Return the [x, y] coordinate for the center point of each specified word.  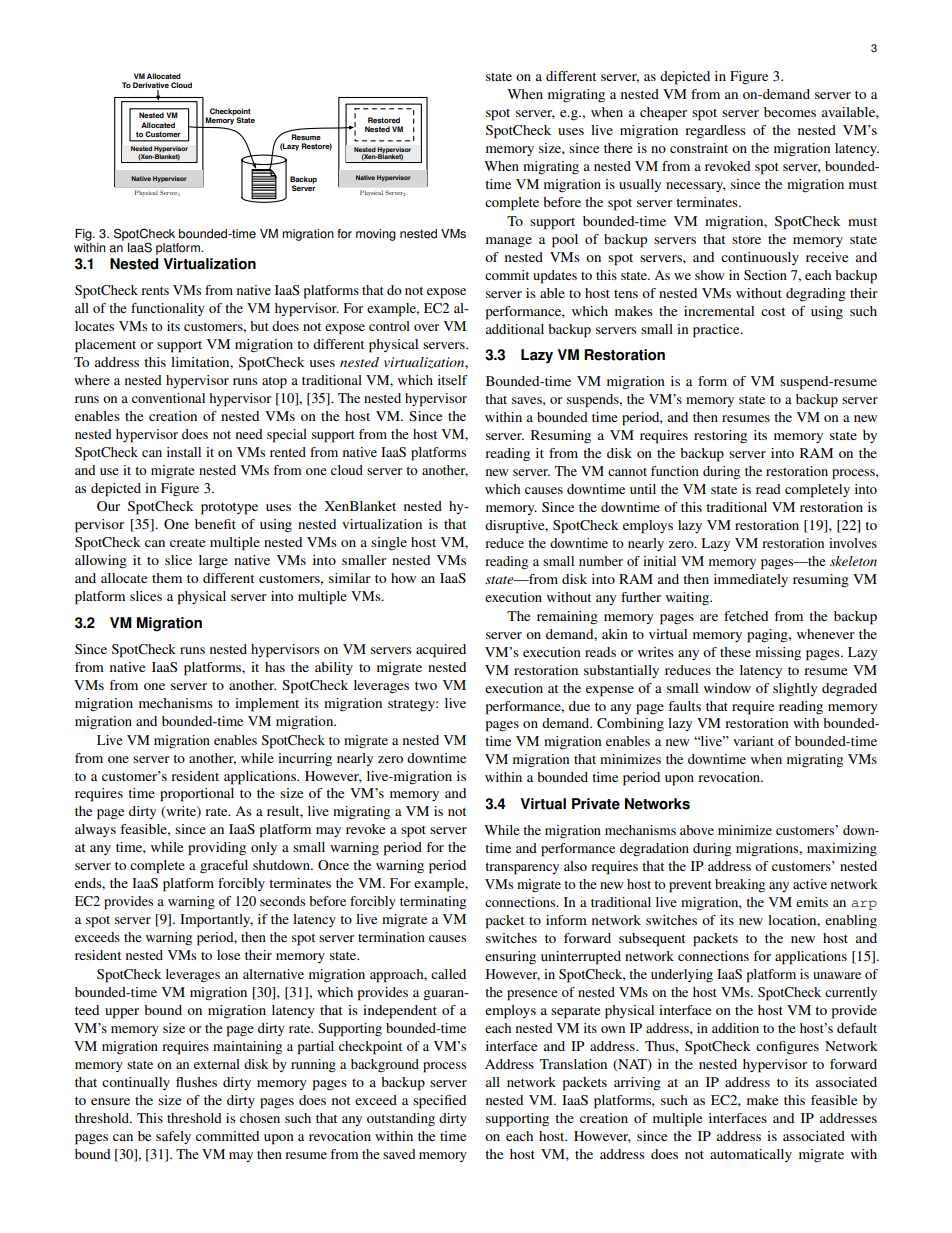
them [167, 578]
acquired [441, 651]
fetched [746, 616]
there [618, 148]
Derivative [151, 86]
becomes [790, 112]
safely [173, 1137]
